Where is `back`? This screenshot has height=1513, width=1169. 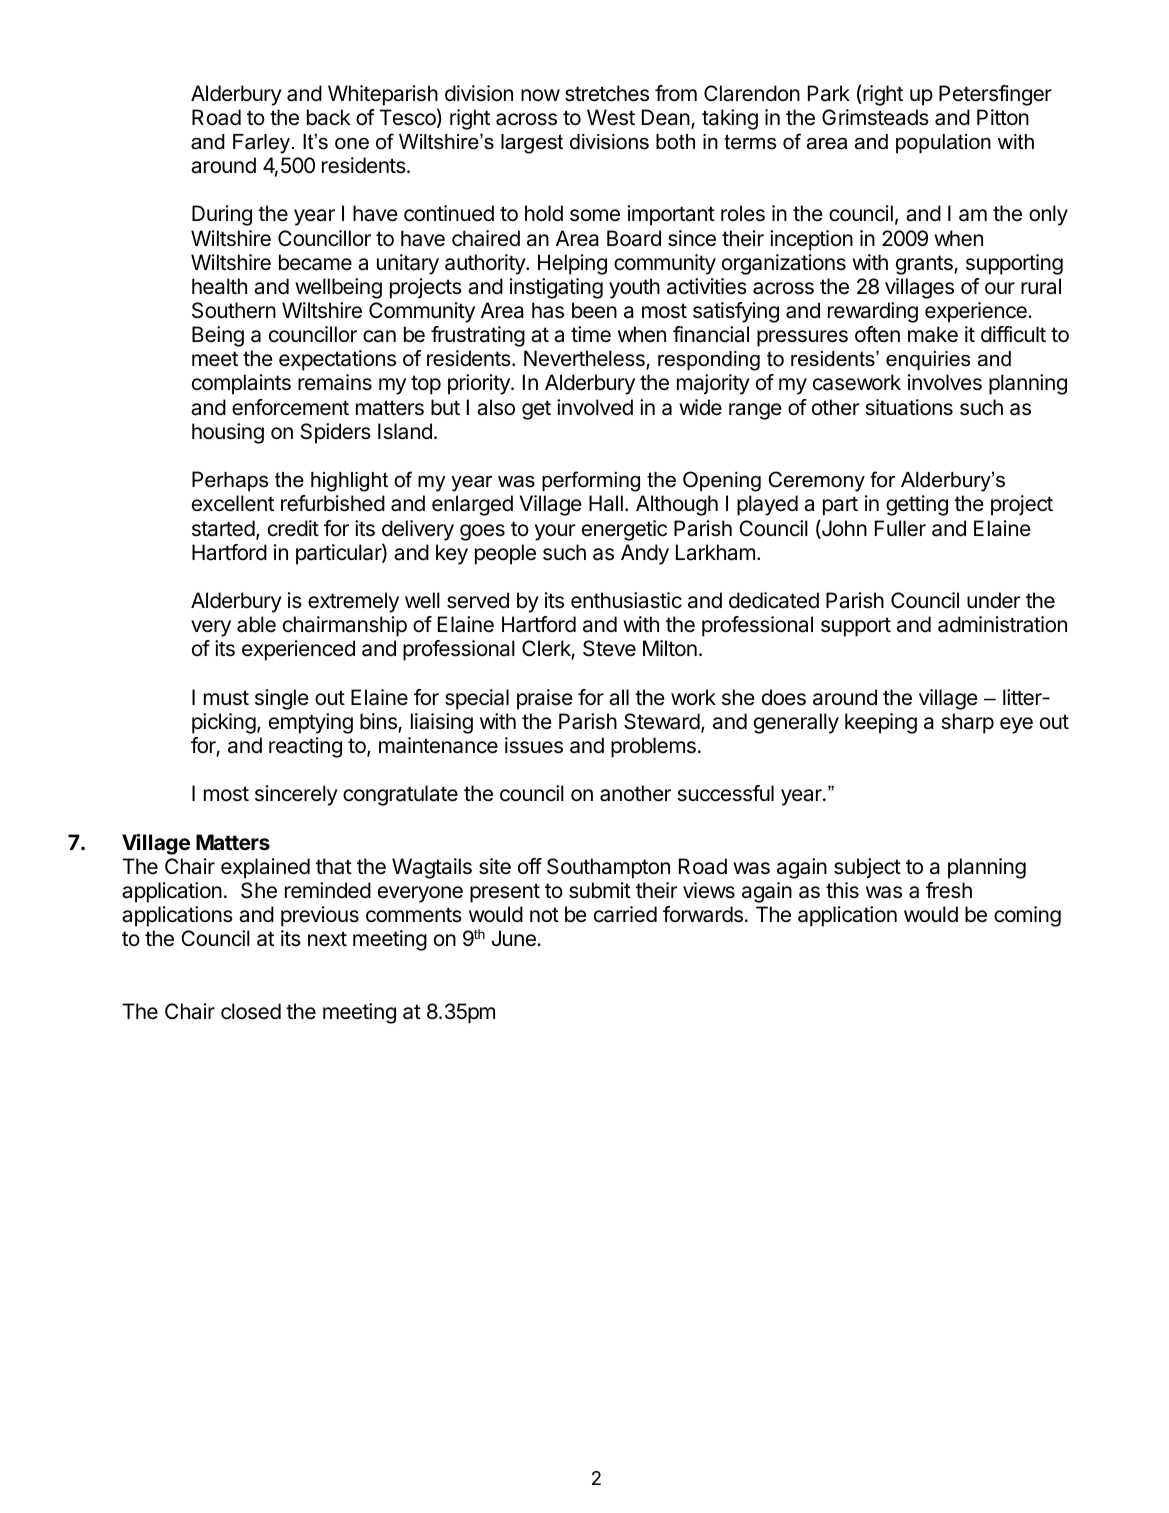 back is located at coordinates (328, 117).
